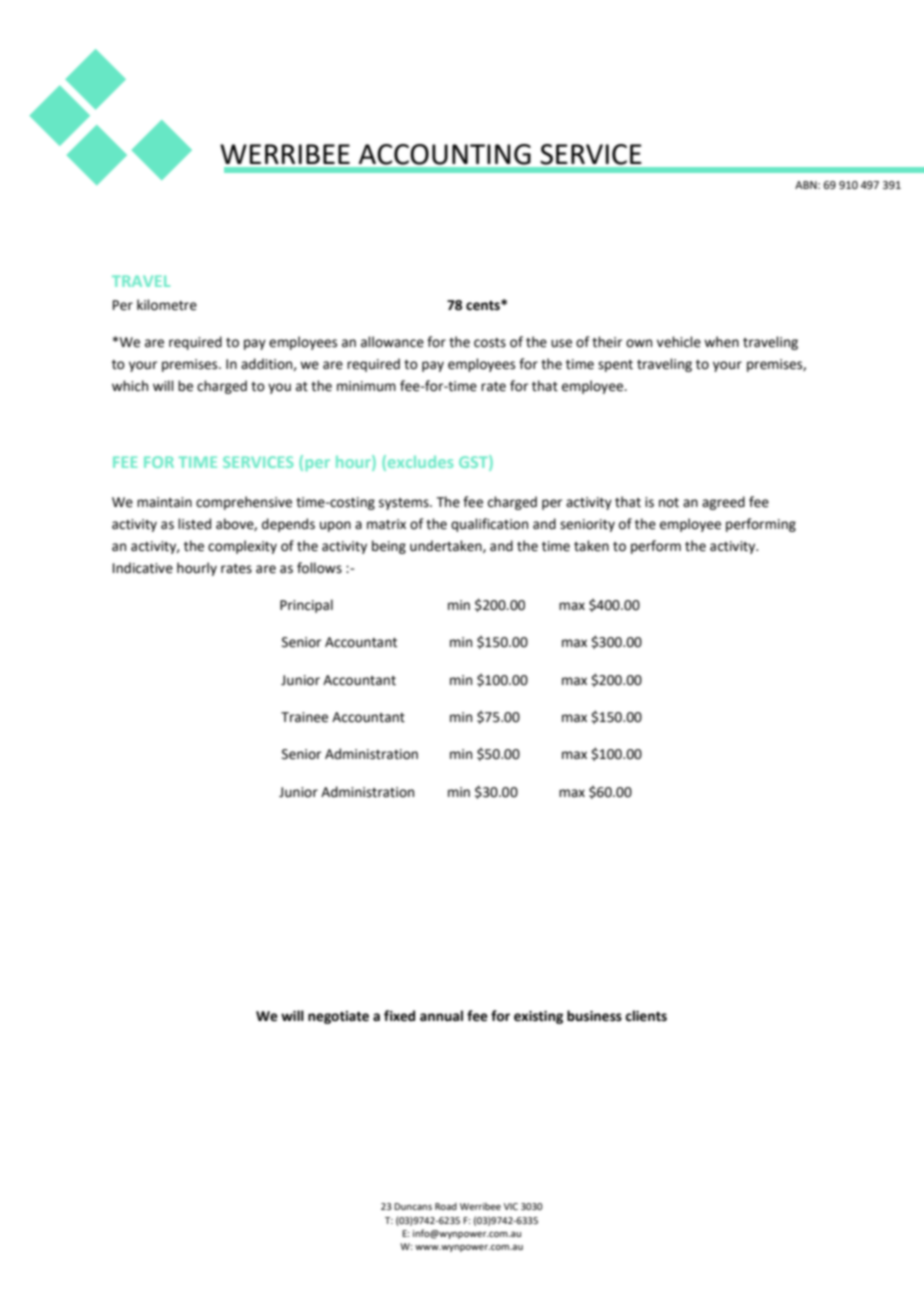 Image resolution: width=924 pixels, height=1308 pixels. Describe the element at coordinates (399, 1016) in the page. I see `fixed` at that location.
